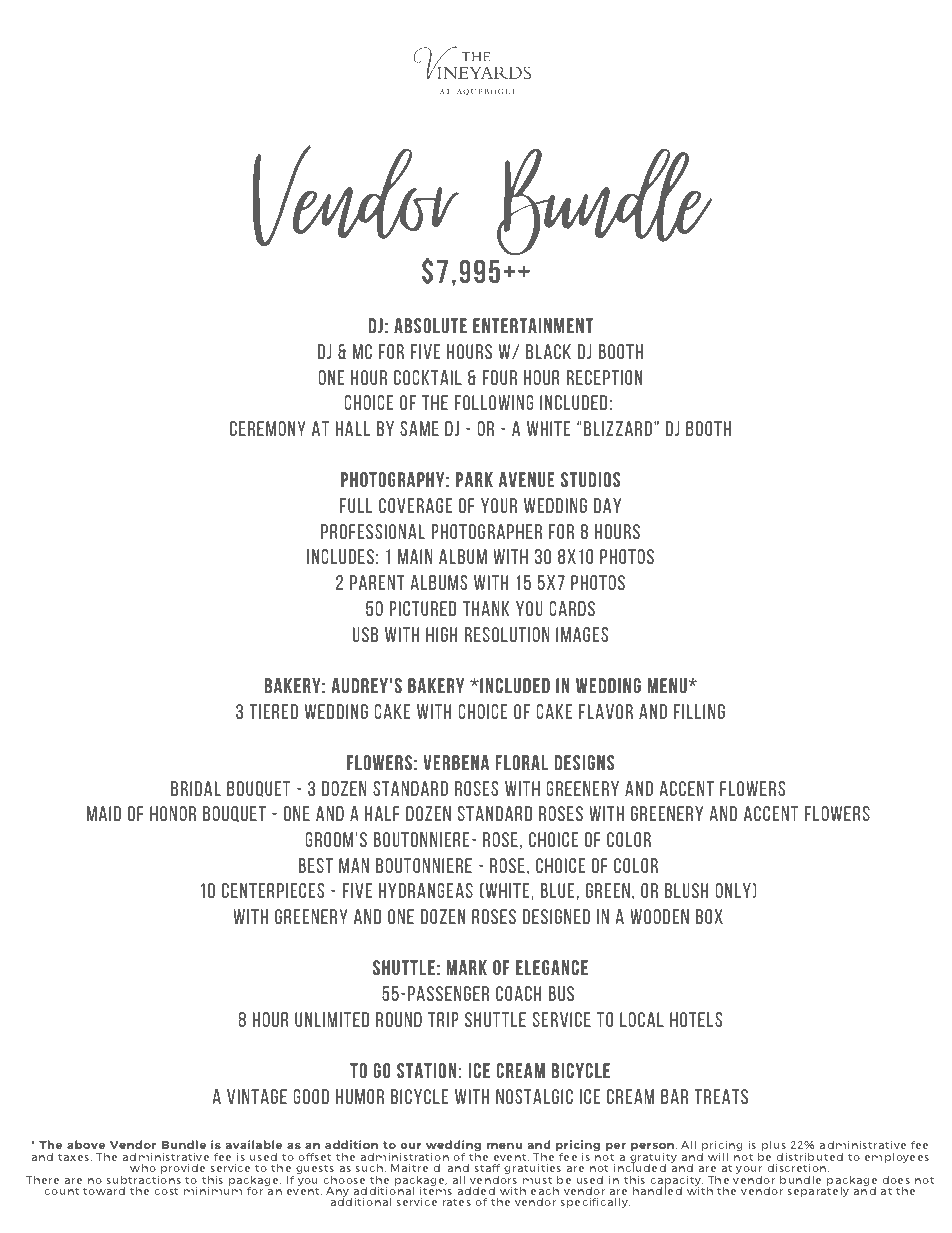  Describe the element at coordinates (500, 377) in the image. I see `Four` at that location.
